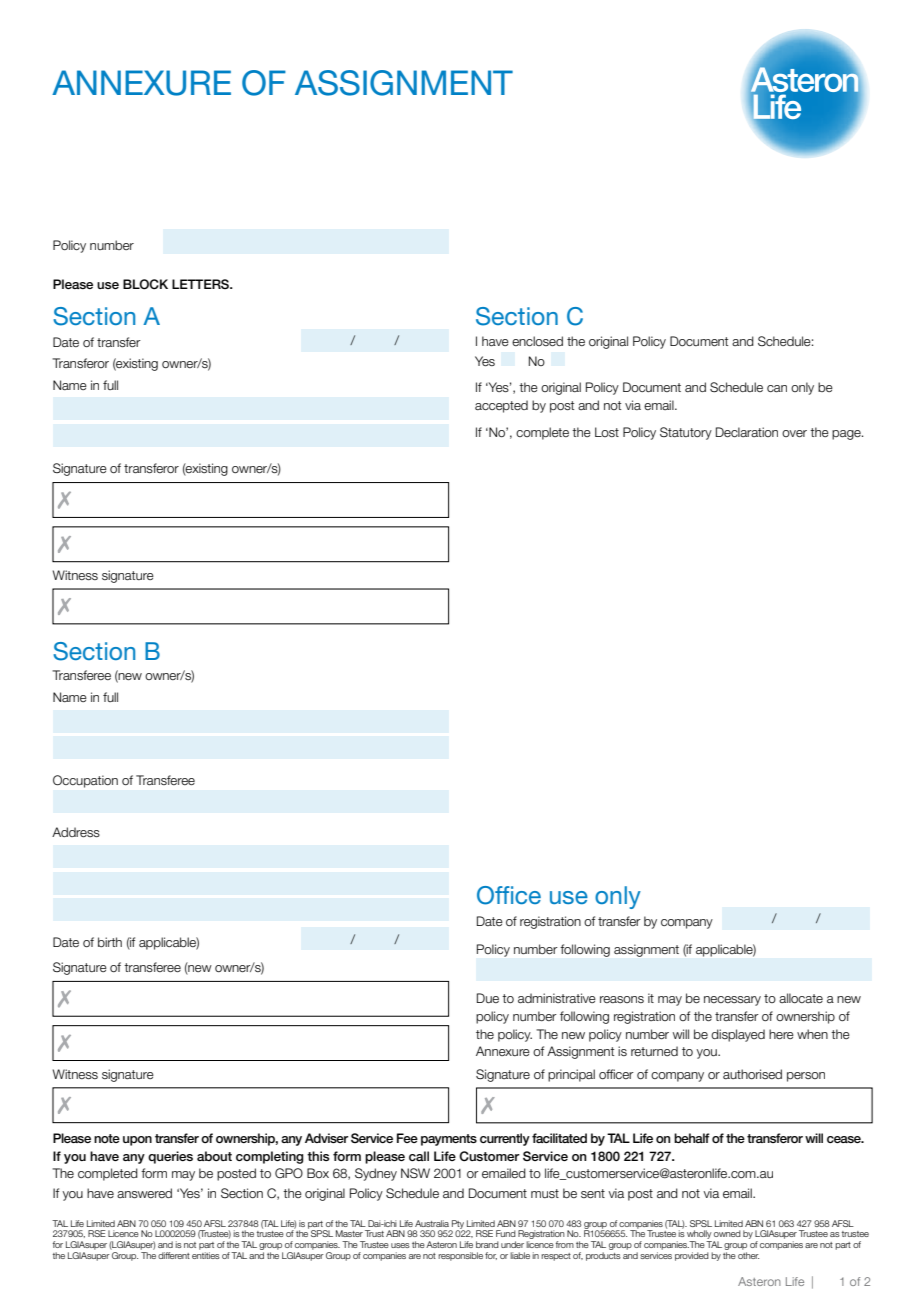 The height and width of the screenshot is (1308, 924). I want to click on enclosed, so click(537, 341).
